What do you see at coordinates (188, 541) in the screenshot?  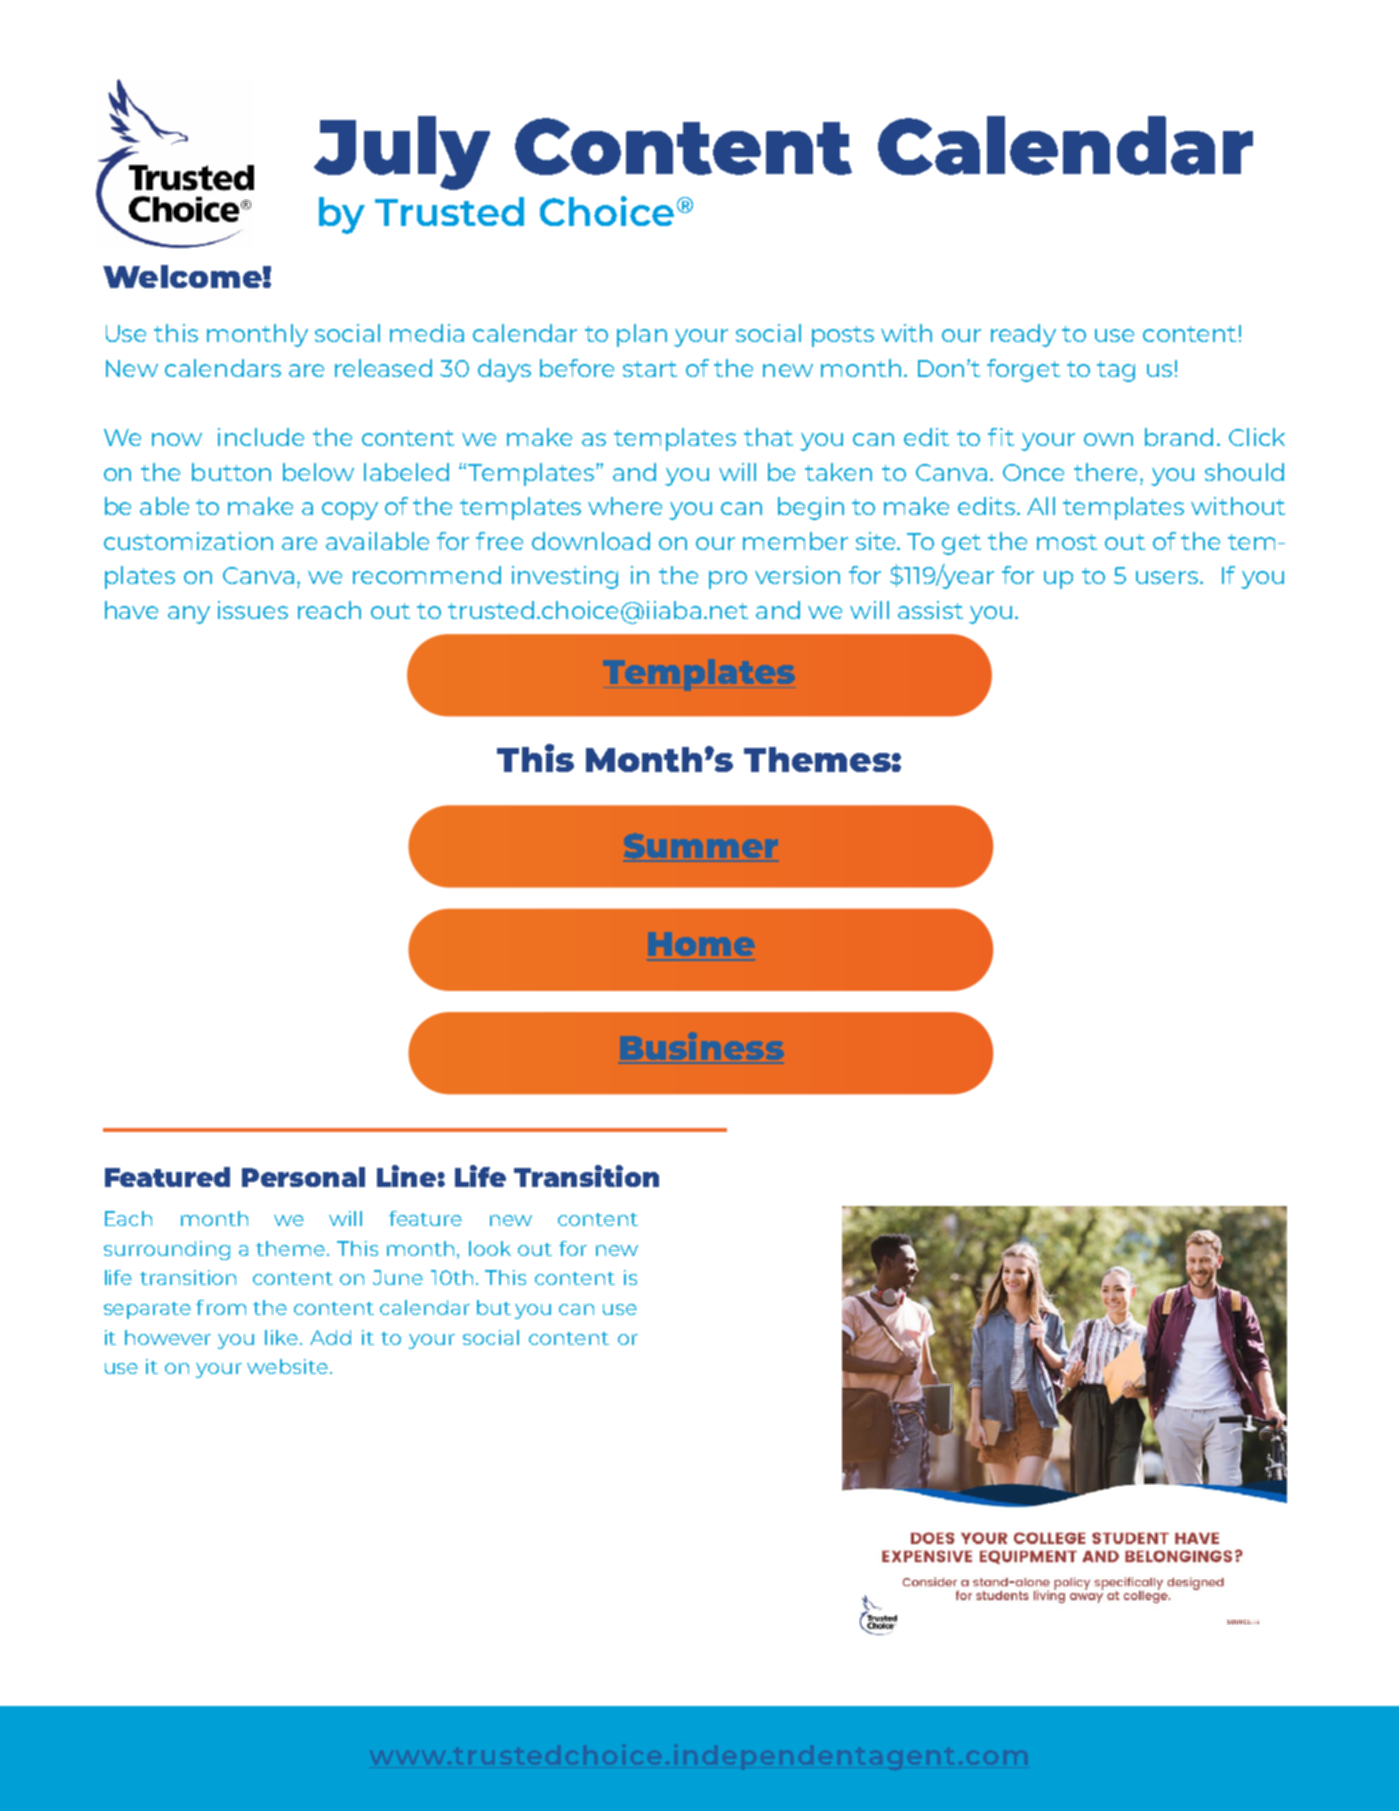 I see `customization` at bounding box center [188, 541].
